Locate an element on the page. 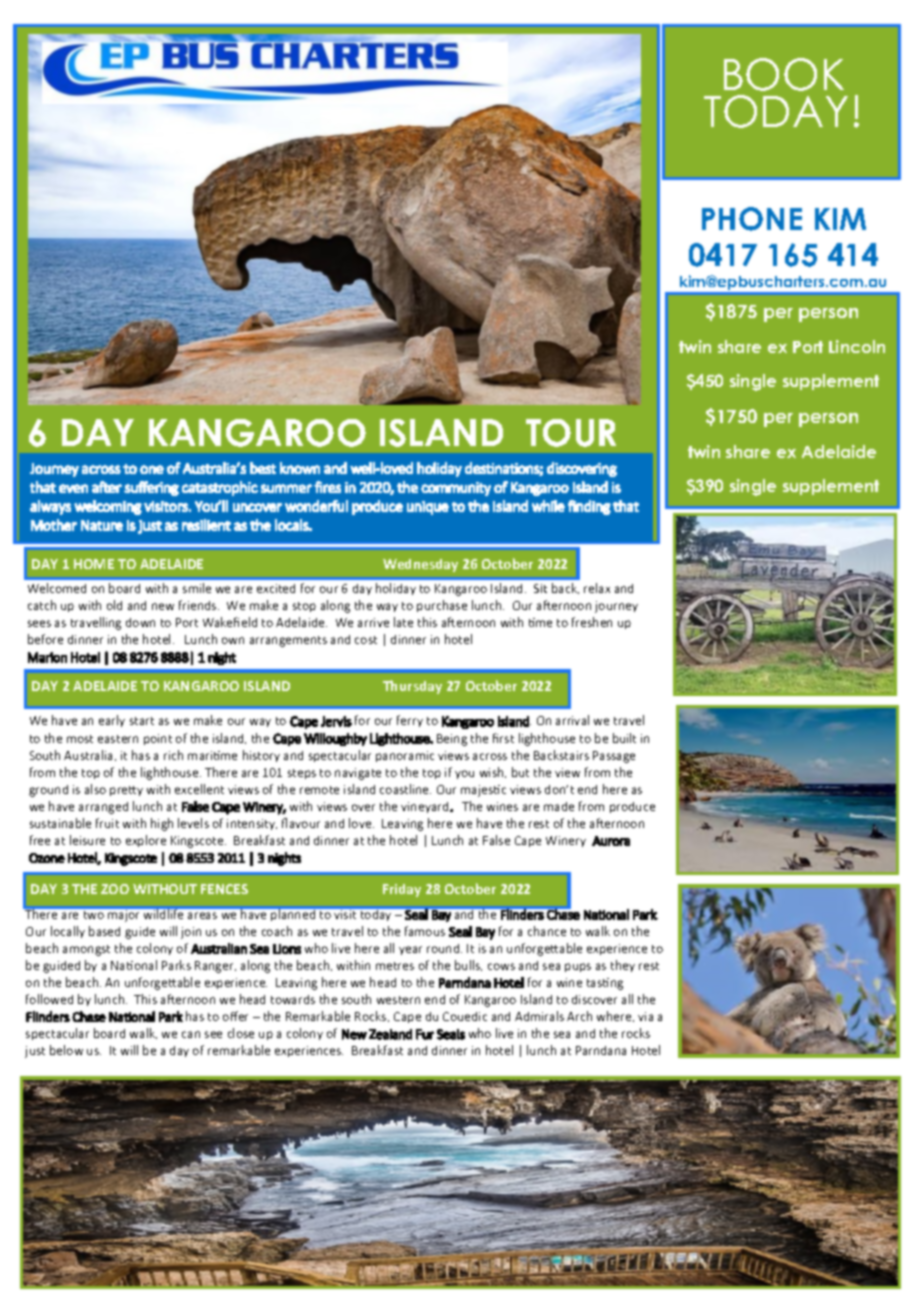 This page has width=924, height=1308. Wednesday is located at coordinates (420, 565).
